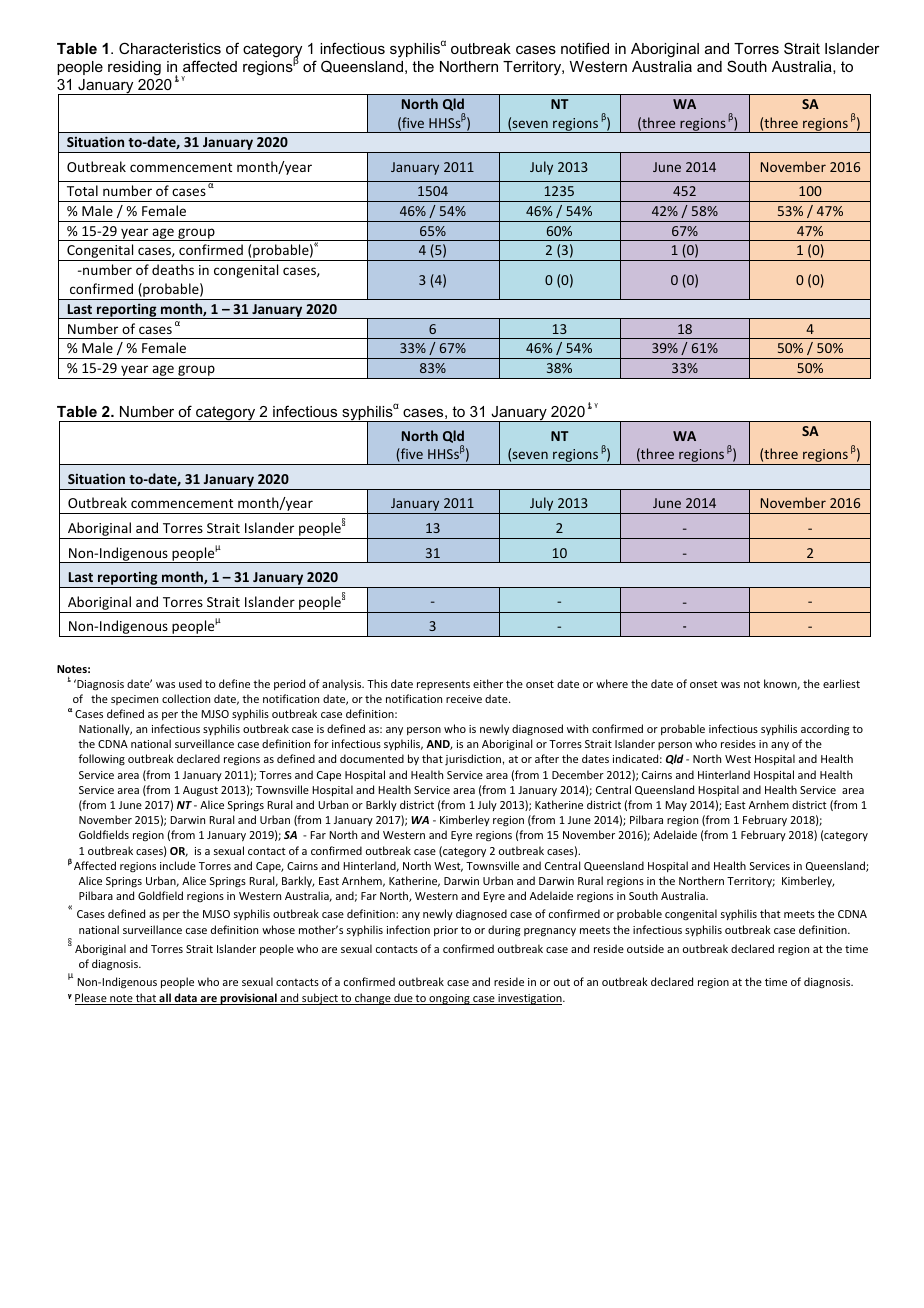 This screenshot has height=1308, width=924. Describe the element at coordinates (185, 999) in the screenshot. I see `data` at that location.
